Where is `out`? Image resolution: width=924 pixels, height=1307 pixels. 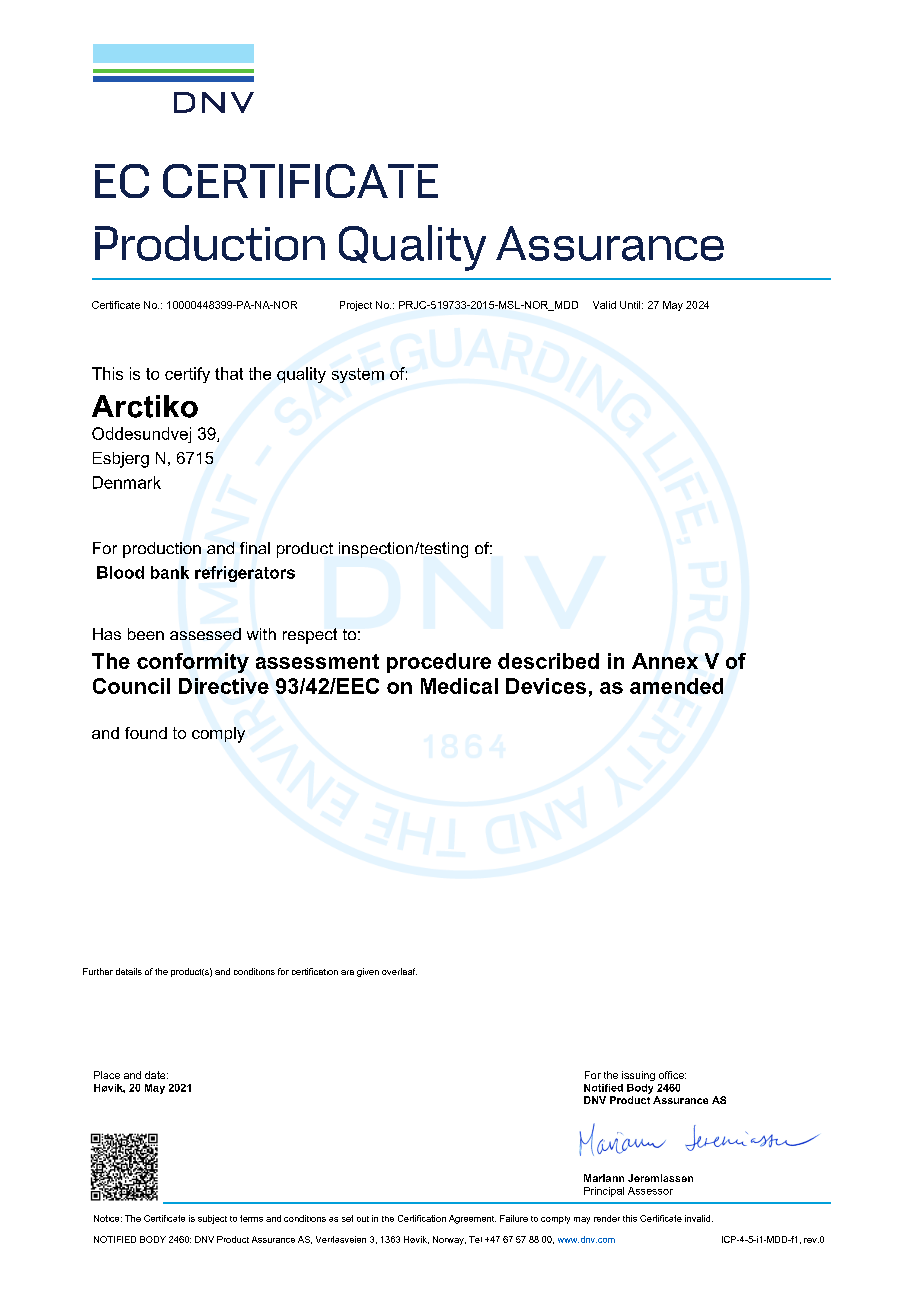 out is located at coordinates (363, 1219).
